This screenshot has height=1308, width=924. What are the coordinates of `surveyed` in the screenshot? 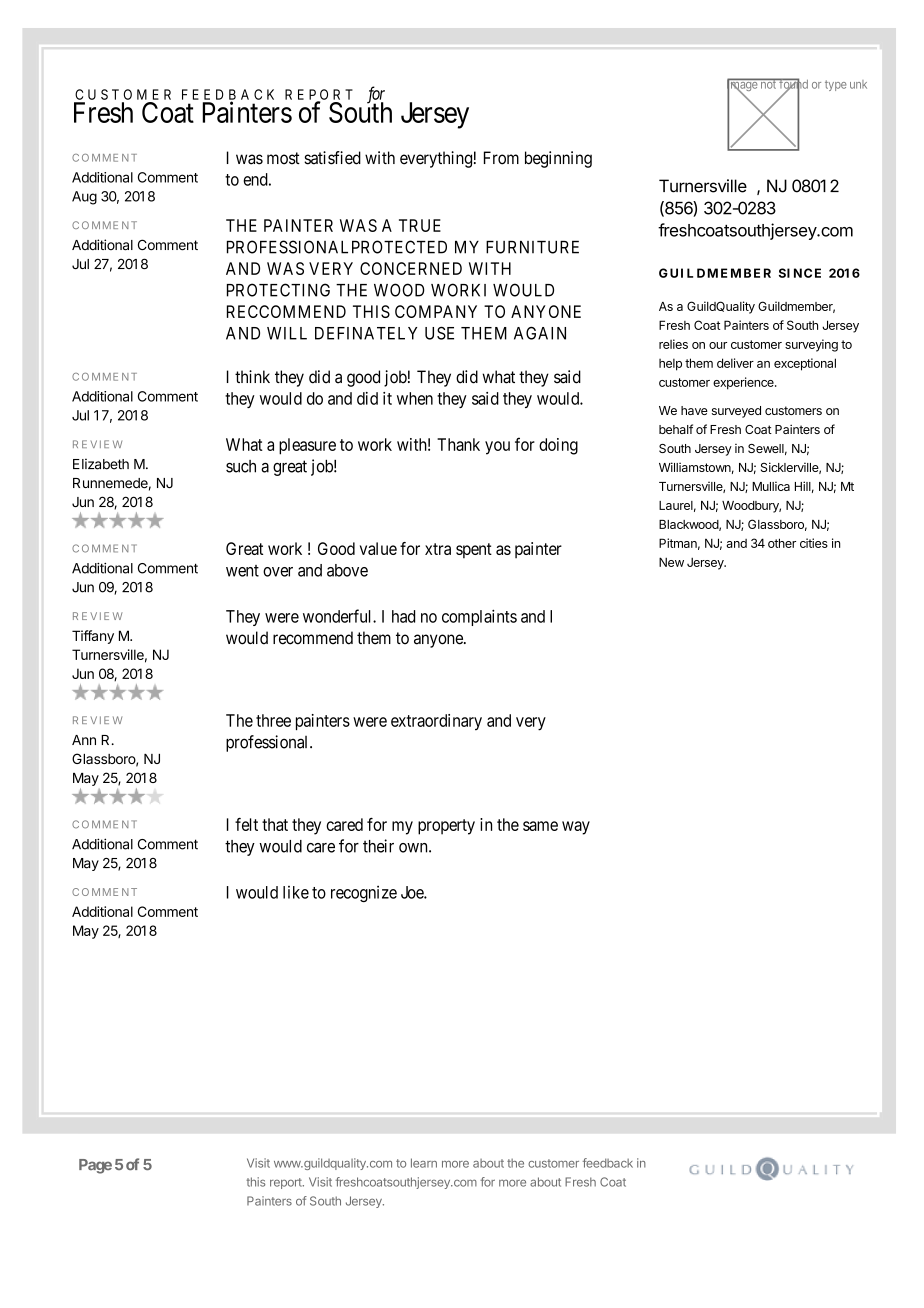 It's located at (736, 412).
